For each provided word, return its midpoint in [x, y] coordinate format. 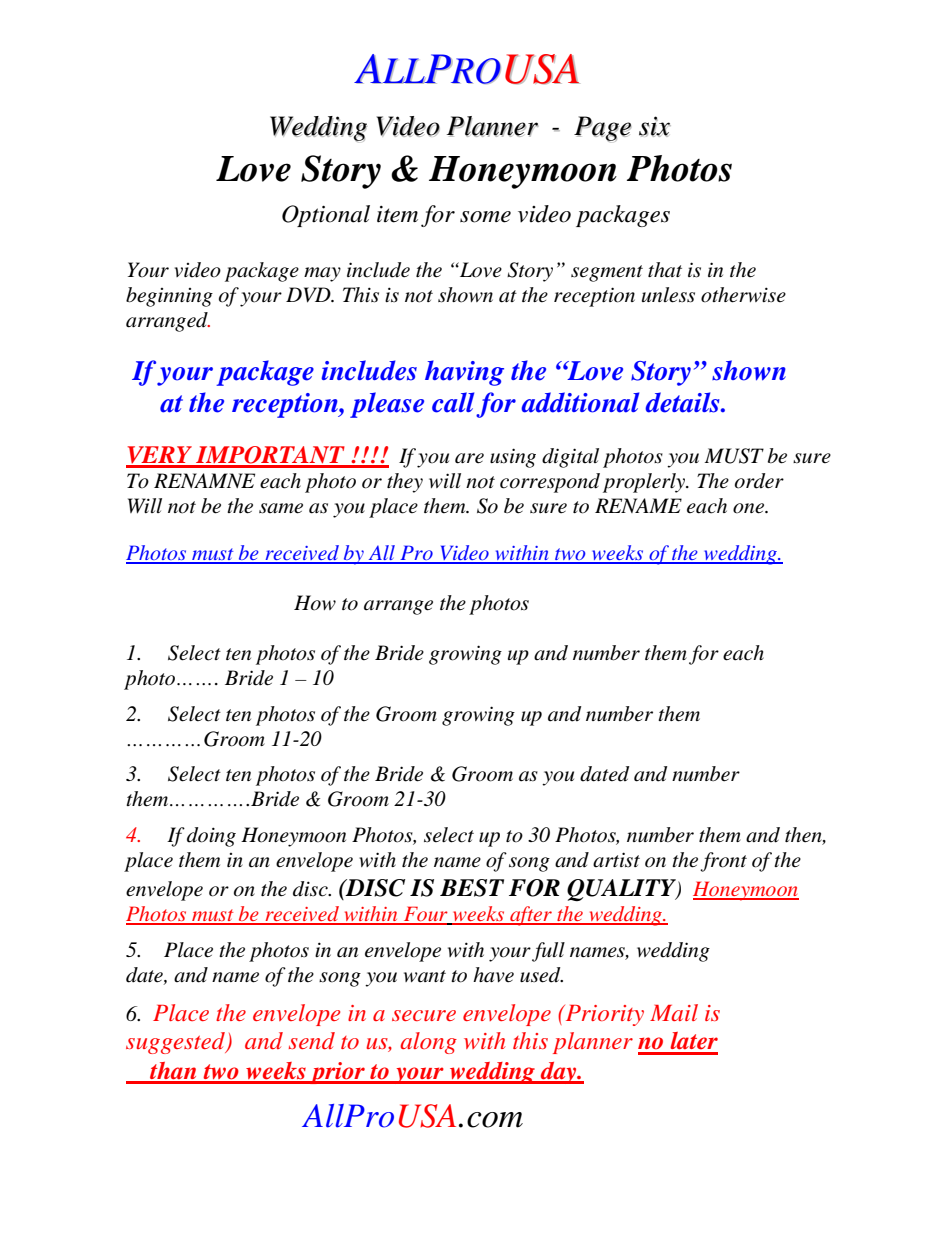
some [485, 217]
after [531, 916]
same [281, 508]
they [405, 483]
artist [616, 860]
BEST [472, 888]
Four [425, 915]
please [387, 405]
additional [580, 402]
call [453, 402]
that [665, 270]
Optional [326, 216]
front [723, 862]
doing [211, 837]
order [759, 481]
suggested [176, 1043]
